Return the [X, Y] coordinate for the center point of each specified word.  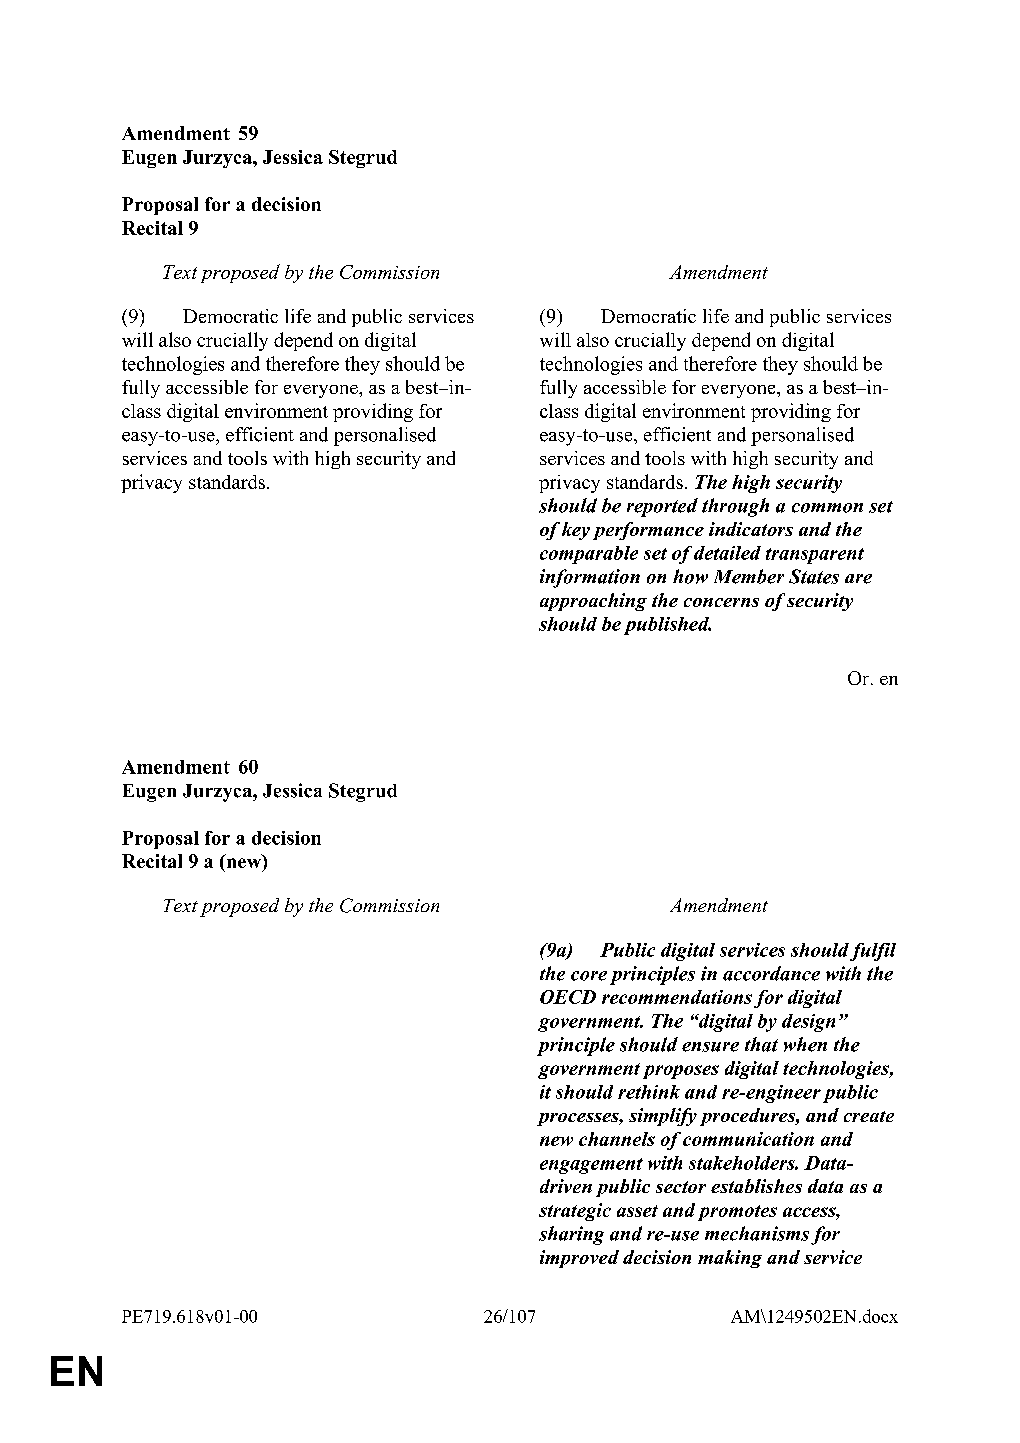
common [827, 508]
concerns [721, 602]
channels [617, 1139]
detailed [727, 553]
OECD [568, 997]
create [869, 1116]
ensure [710, 1047]
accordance [771, 973]
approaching [593, 602]
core [589, 976]
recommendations [677, 997]
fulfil [873, 952]
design [808, 1023]
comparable [589, 555]
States [814, 576]
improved [579, 1259]
